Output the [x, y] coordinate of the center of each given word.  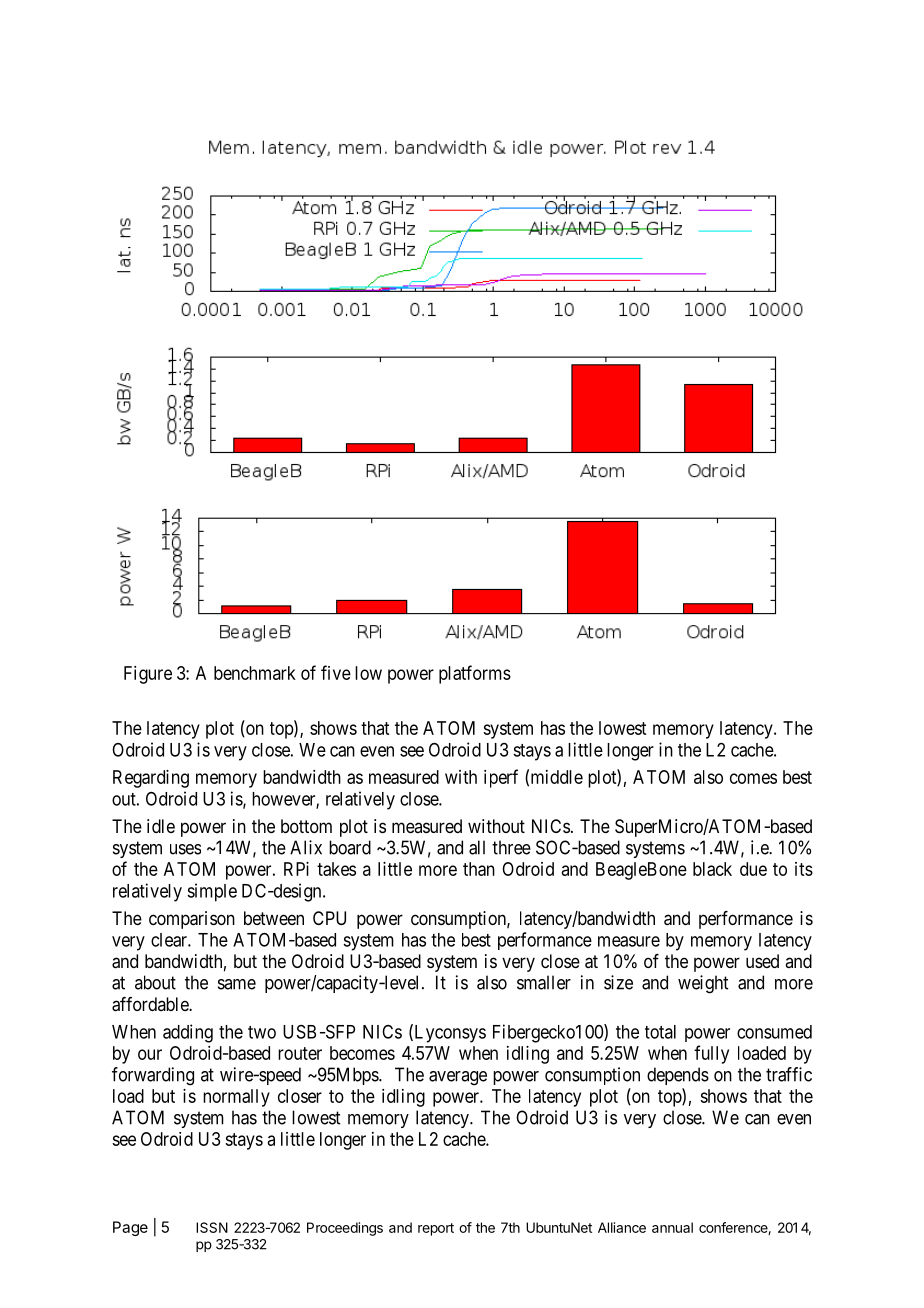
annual [672, 1227]
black [712, 869]
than [479, 869]
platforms [475, 674]
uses [185, 849]
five [336, 672]
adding [188, 1033]
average [458, 1078]
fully [711, 1054]
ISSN [212, 1227]
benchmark [255, 673]
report [436, 1229]
